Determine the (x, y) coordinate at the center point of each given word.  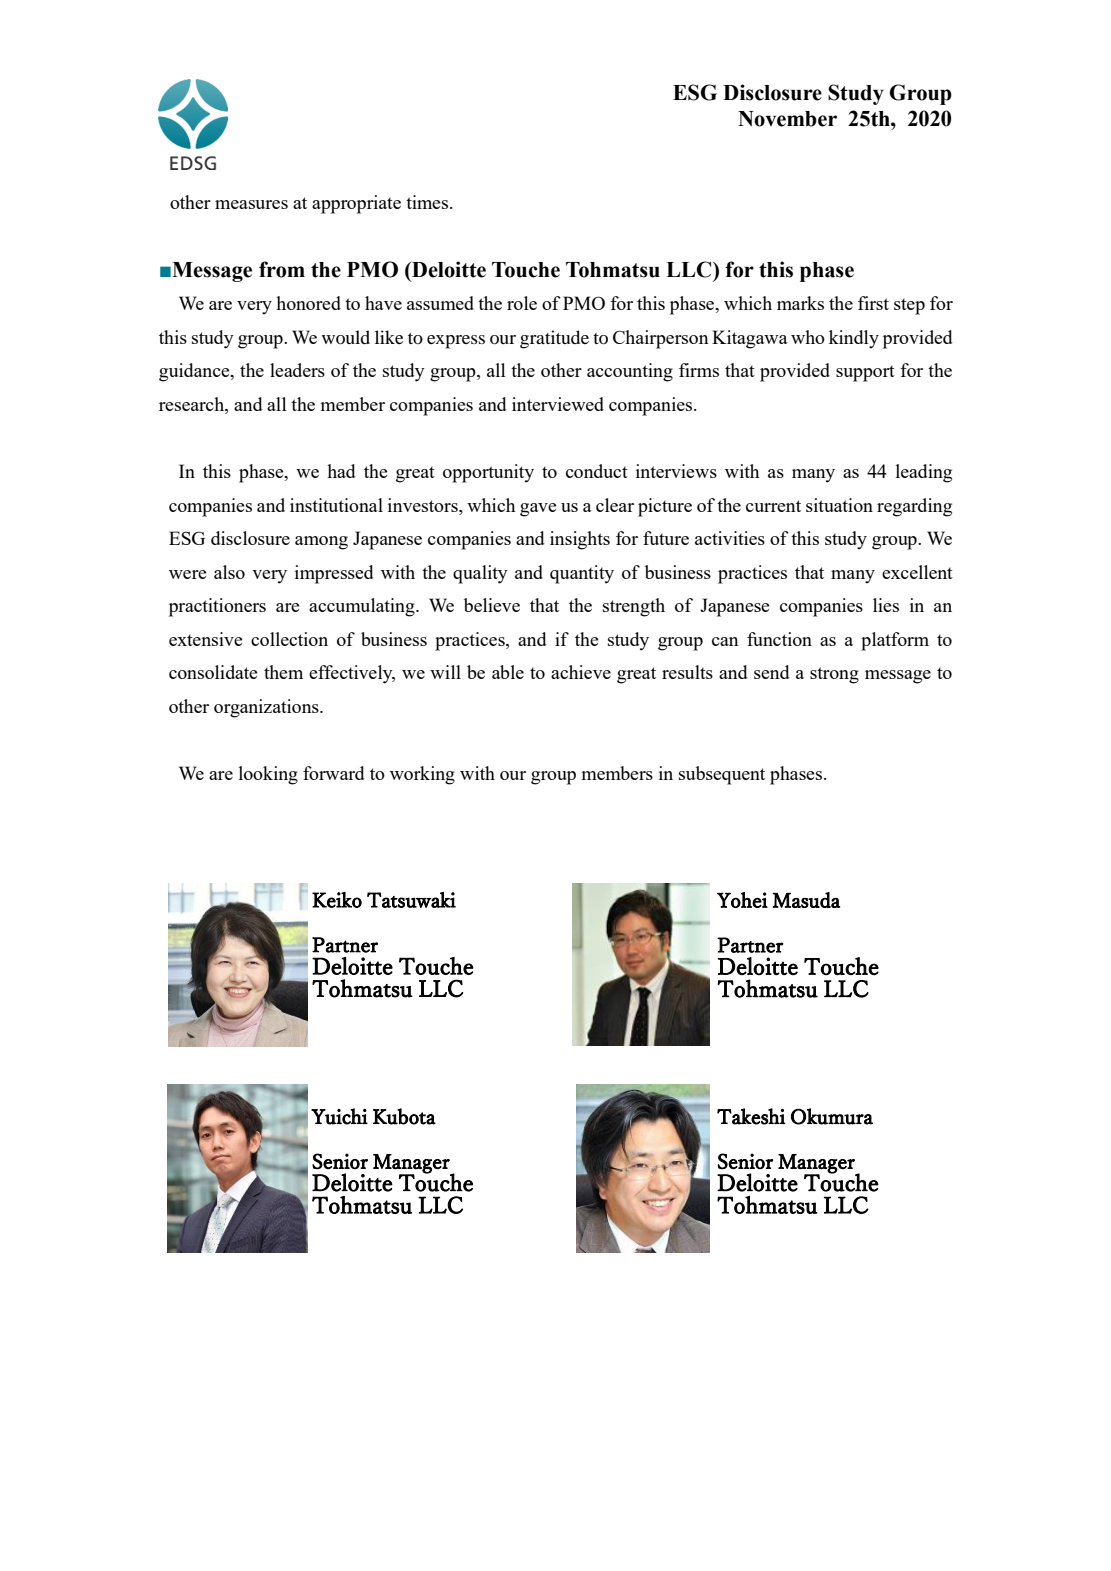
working (422, 775)
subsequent (722, 775)
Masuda (807, 900)
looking (268, 775)
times (428, 202)
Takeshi (751, 1116)
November (787, 119)
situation (839, 505)
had (341, 471)
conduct (597, 471)
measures (251, 204)
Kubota (404, 1116)
